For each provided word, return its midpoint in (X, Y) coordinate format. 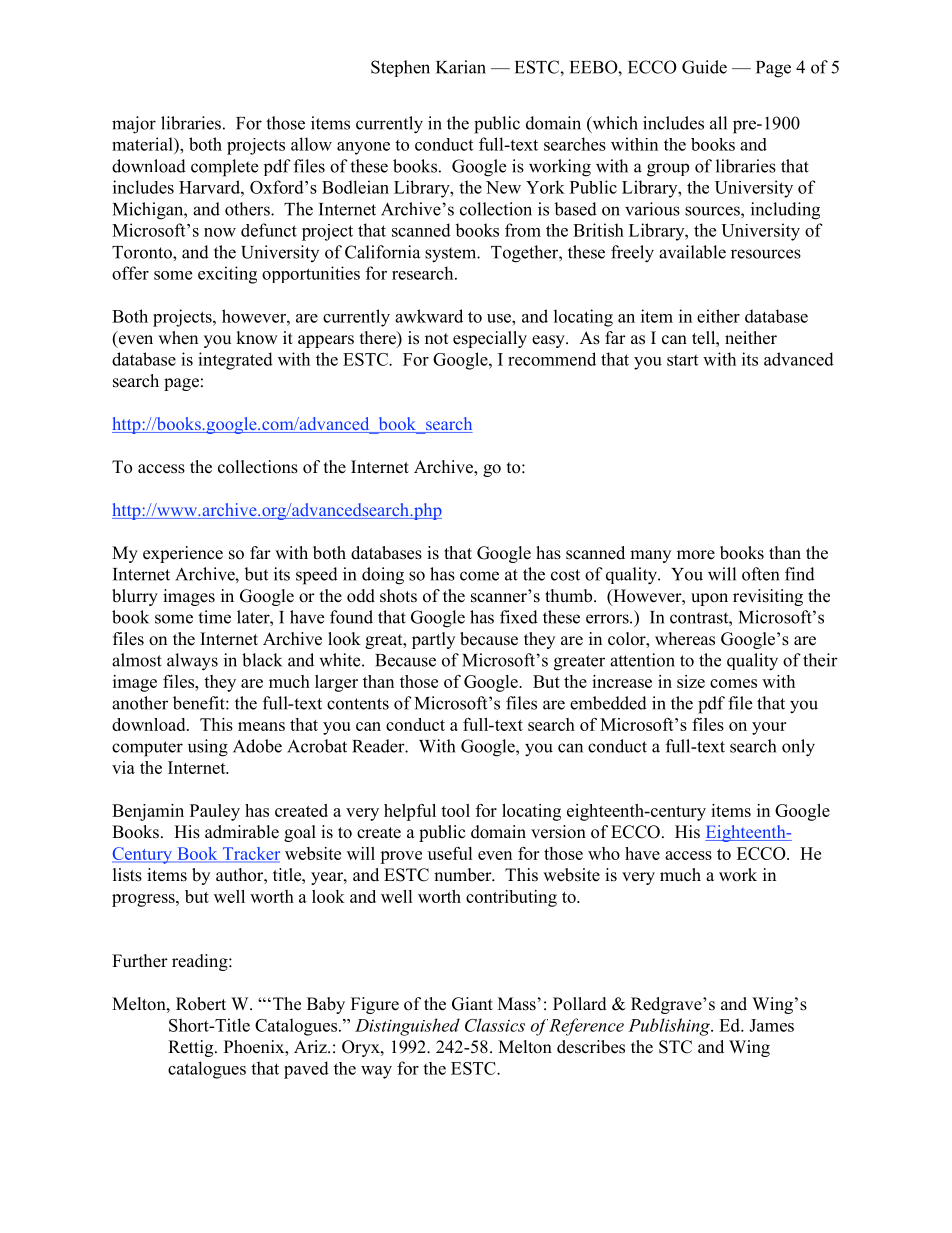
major (134, 125)
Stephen (400, 68)
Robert (201, 1004)
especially (490, 339)
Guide (704, 67)
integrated (235, 361)
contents (358, 704)
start (682, 360)
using (208, 748)
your (769, 728)
